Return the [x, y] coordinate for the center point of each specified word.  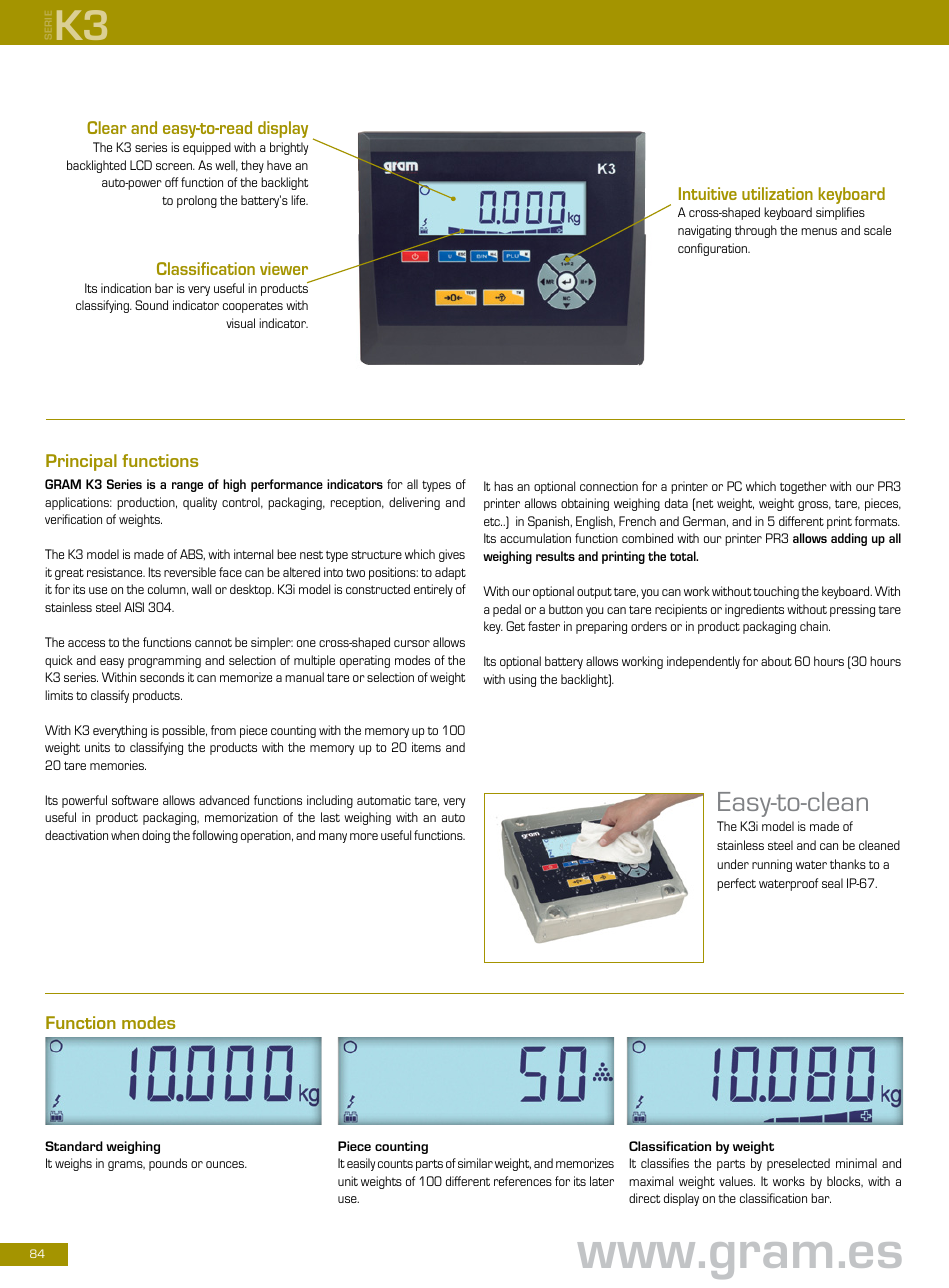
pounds [168, 1164]
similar [475, 1163]
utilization [777, 193]
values [737, 1181]
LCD [141, 165]
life [299, 200]
